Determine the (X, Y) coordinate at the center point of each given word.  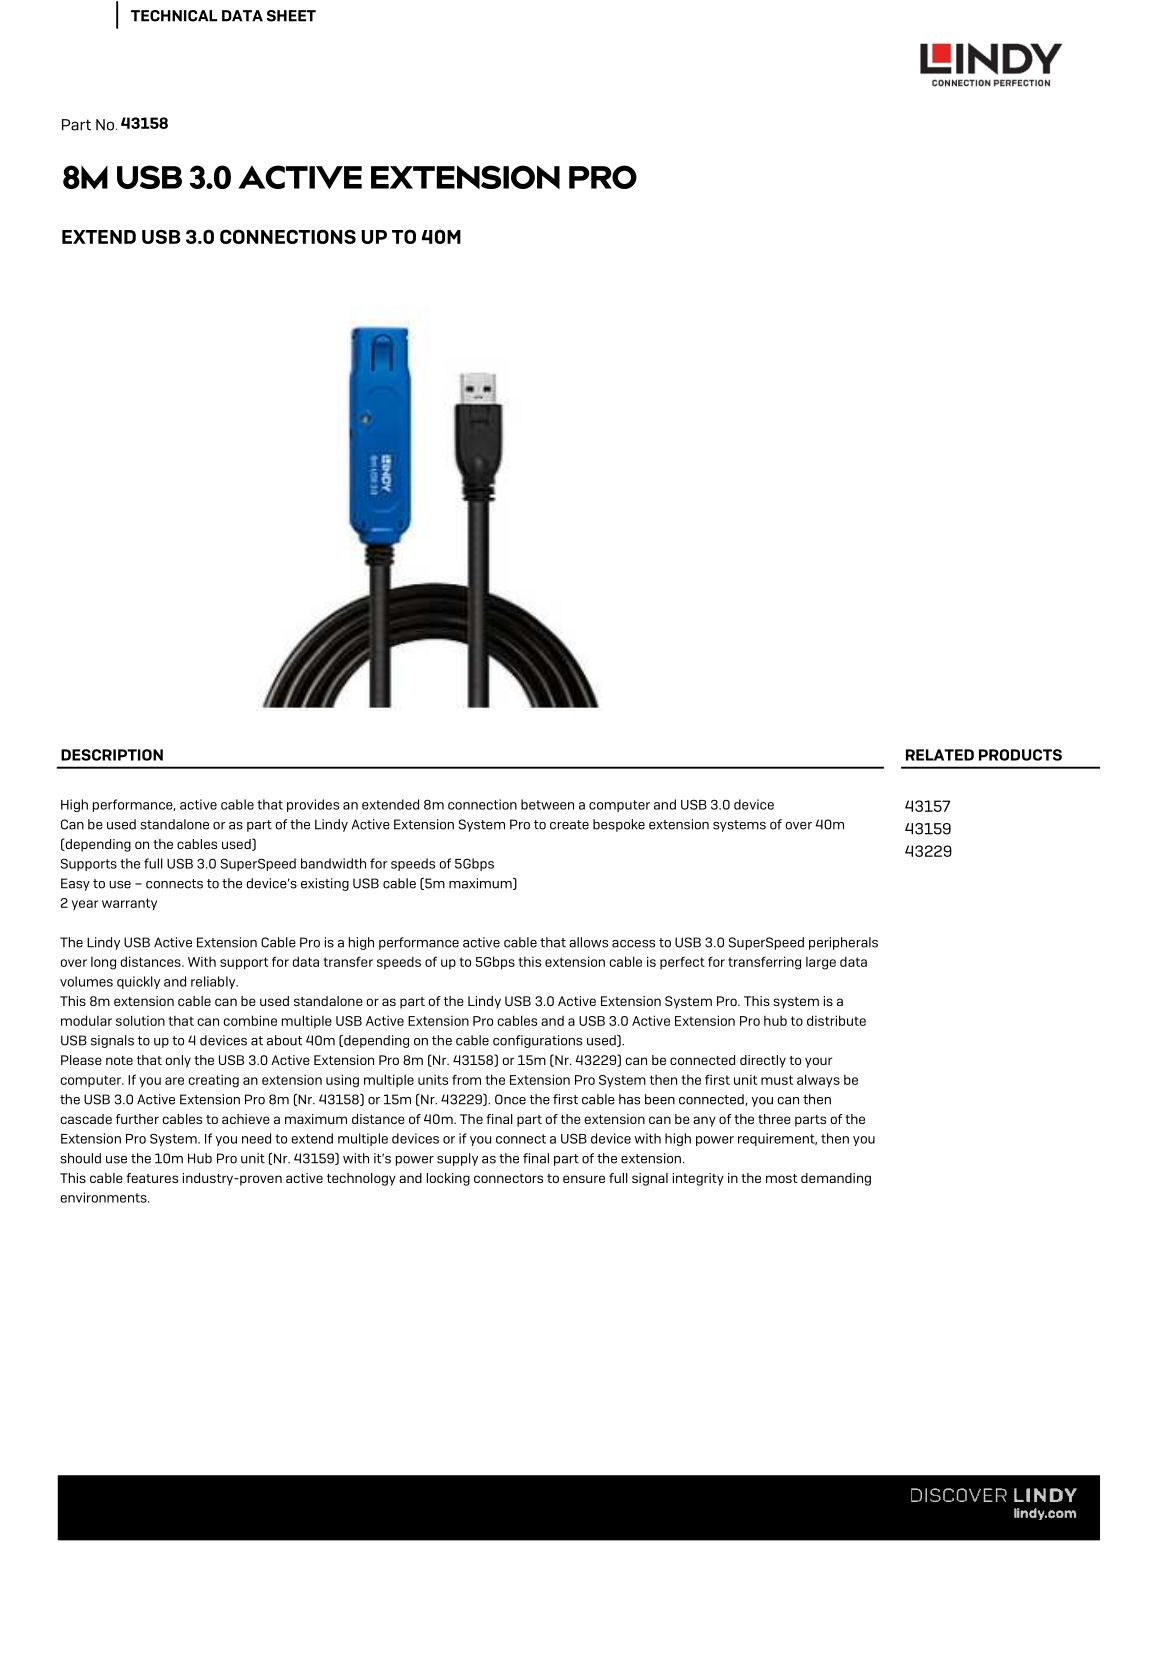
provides (313, 805)
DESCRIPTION (112, 755)
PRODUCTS (1020, 755)
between (547, 804)
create (569, 825)
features (152, 1178)
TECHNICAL (174, 16)
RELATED (940, 755)
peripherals (843, 943)
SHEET (291, 16)
